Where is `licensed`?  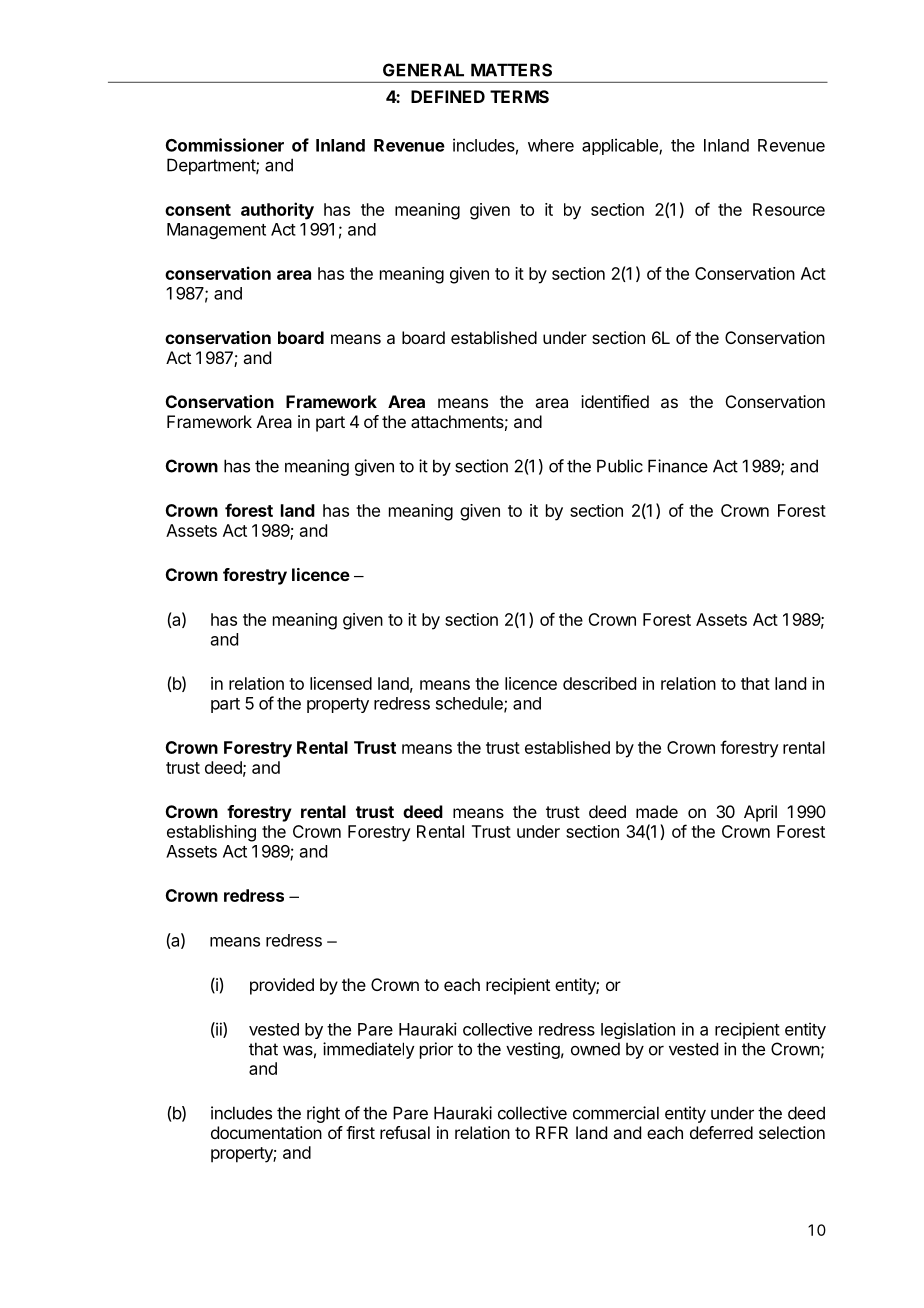
licensed is located at coordinates (341, 683).
